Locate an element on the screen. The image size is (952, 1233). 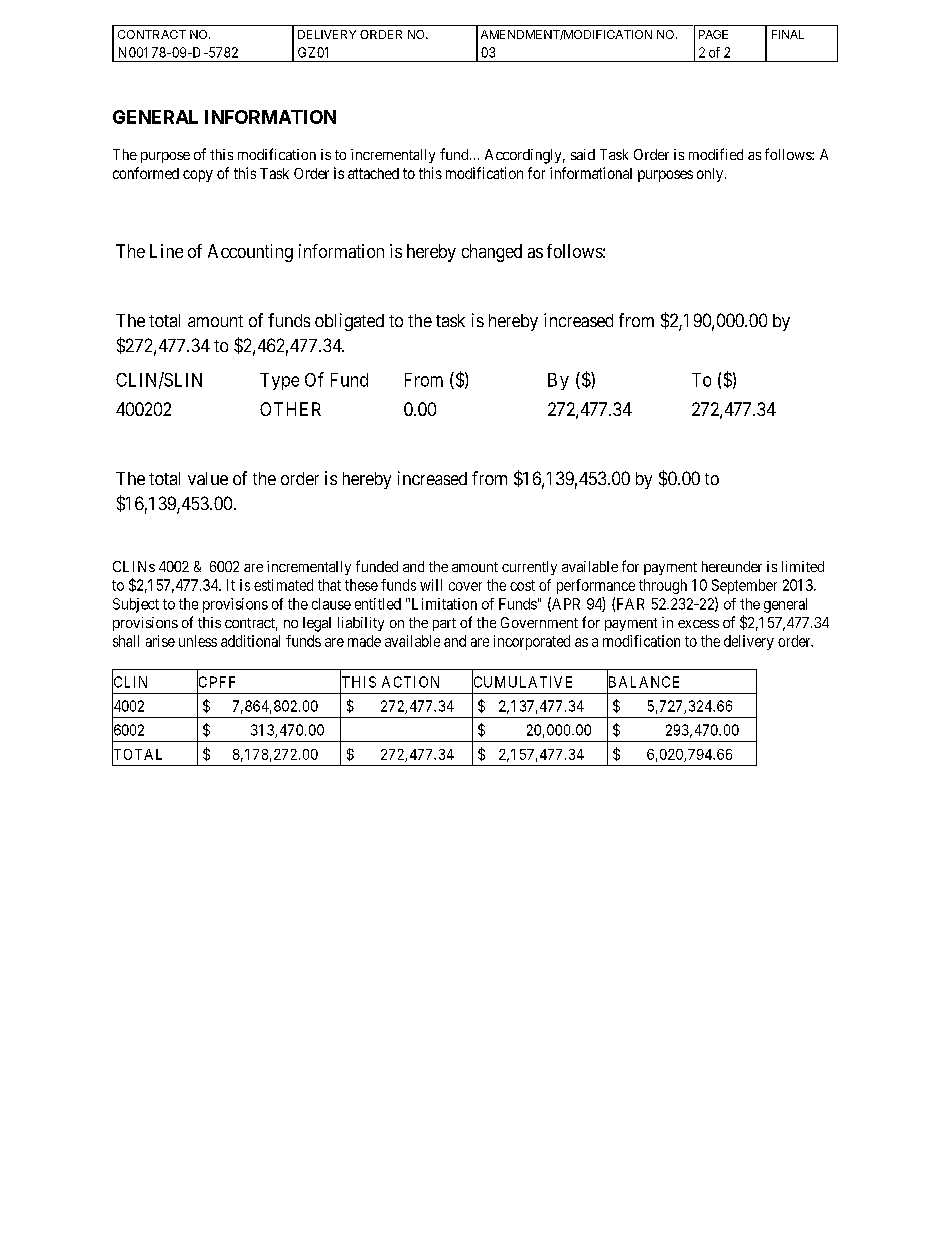
said is located at coordinates (583, 154).
